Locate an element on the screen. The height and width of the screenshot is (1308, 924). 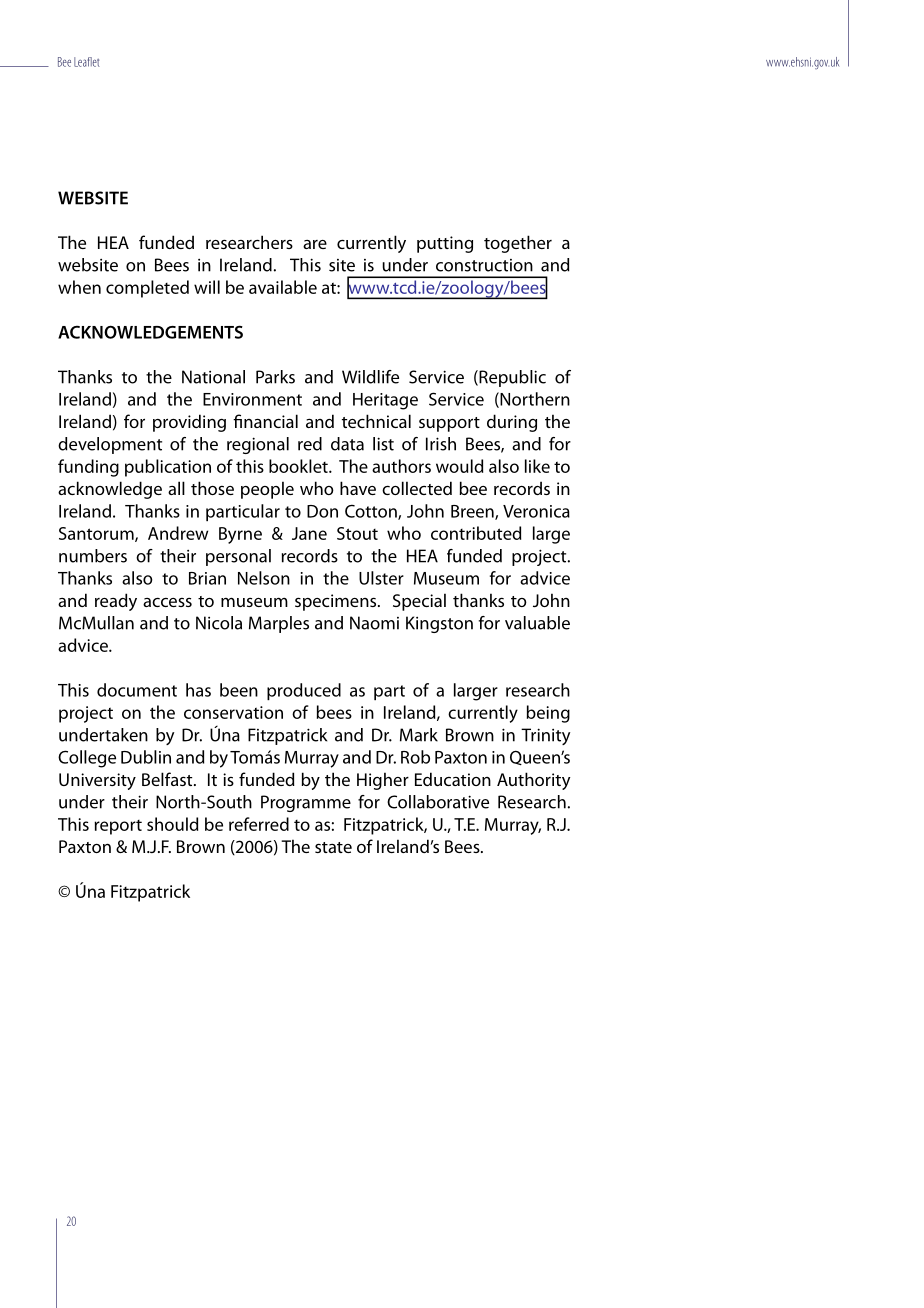
produced is located at coordinates (304, 691).
